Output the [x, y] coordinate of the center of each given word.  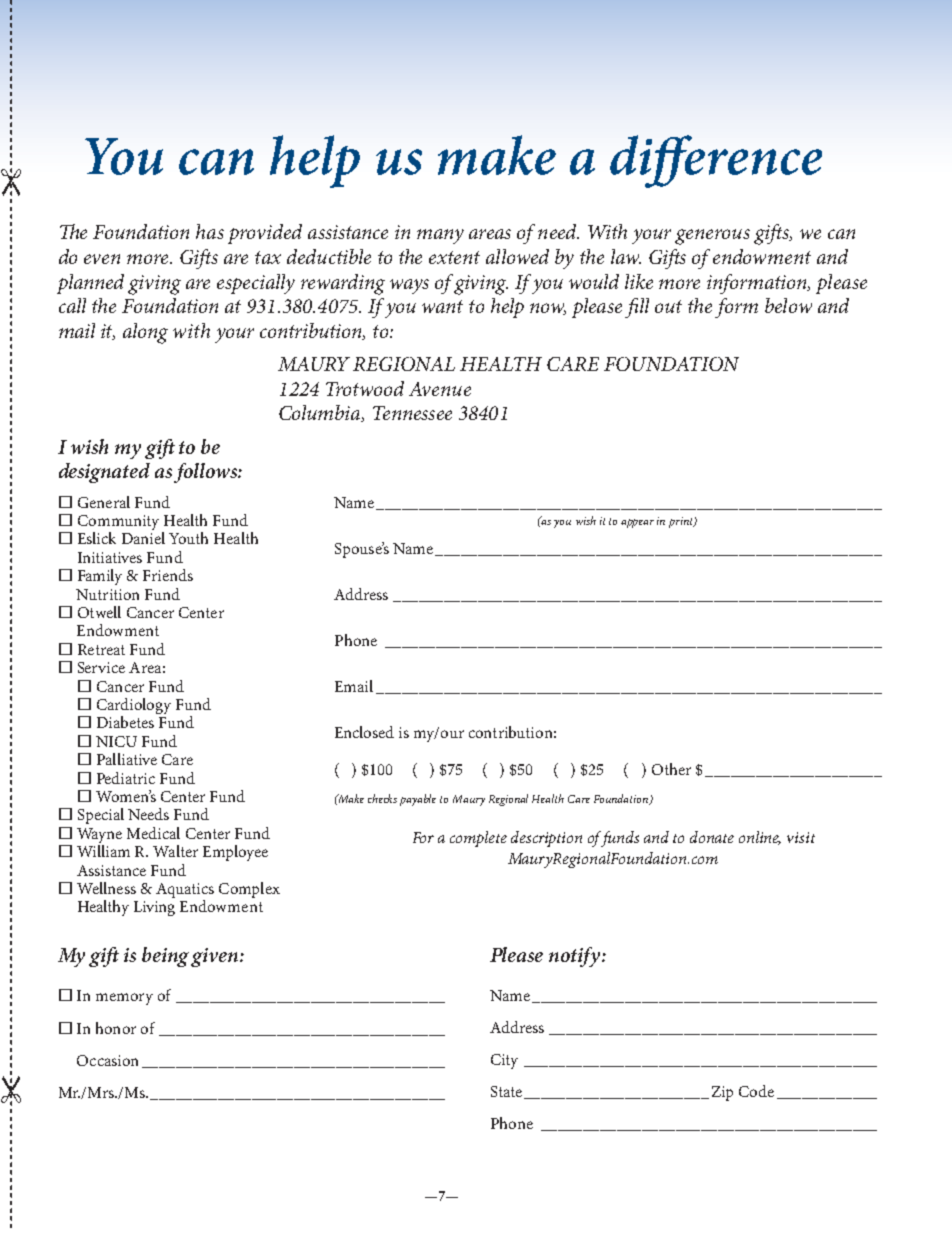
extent [454, 257]
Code [756, 1091]
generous [712, 237]
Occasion [107, 1060]
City [504, 1061]
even [102, 259]
